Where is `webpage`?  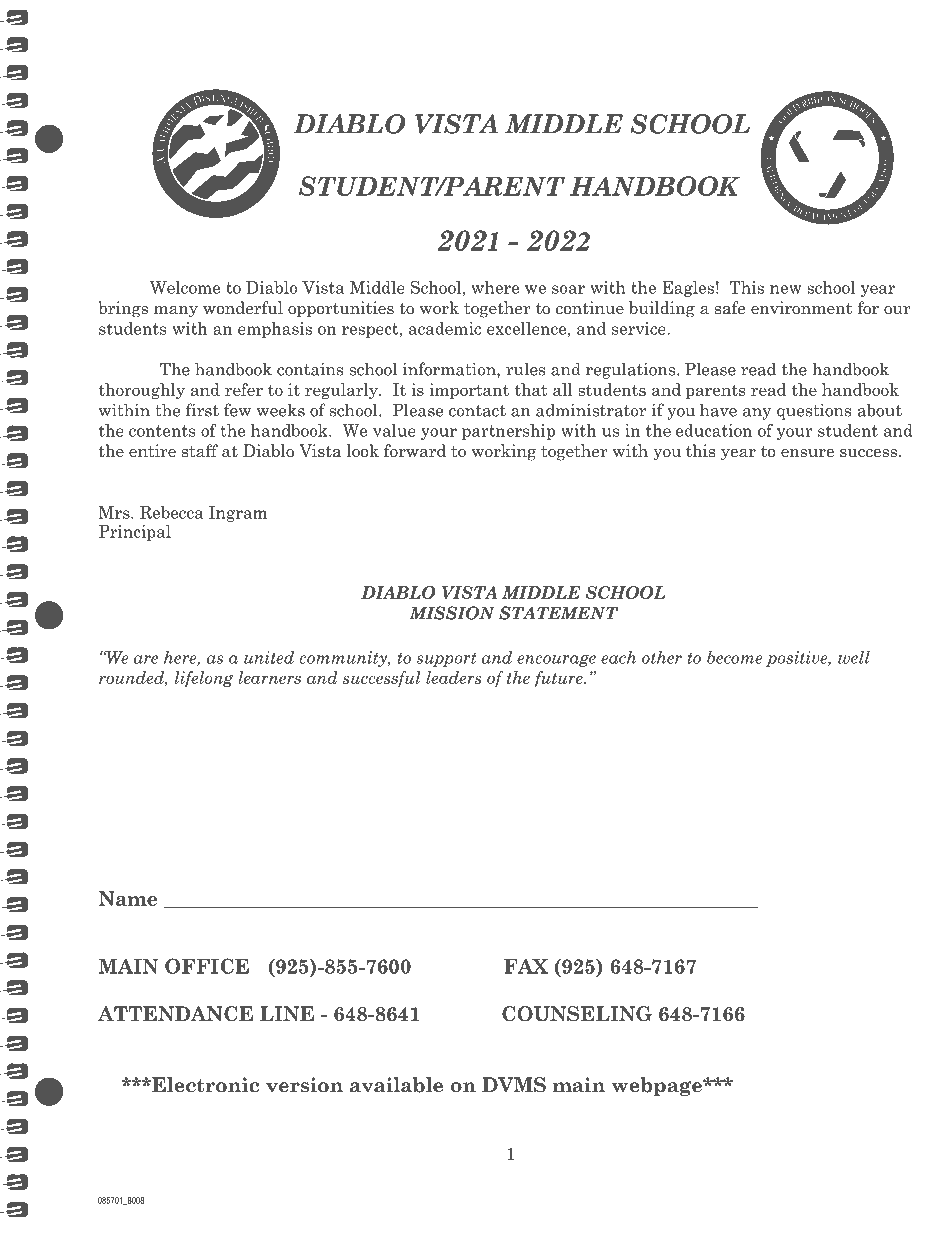
webpage is located at coordinates (658, 1086).
